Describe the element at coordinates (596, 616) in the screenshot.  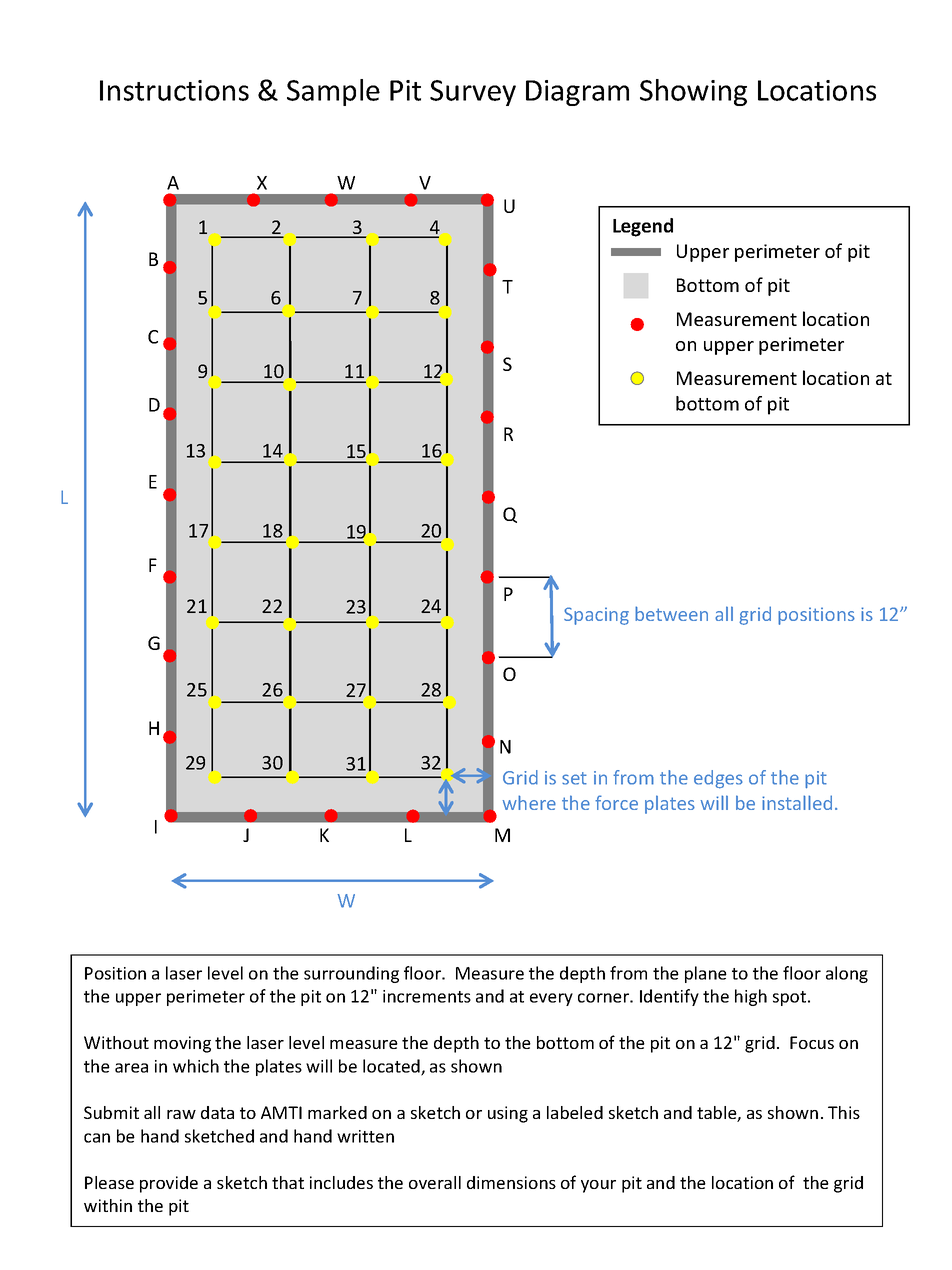
I see `Spacing` at that location.
